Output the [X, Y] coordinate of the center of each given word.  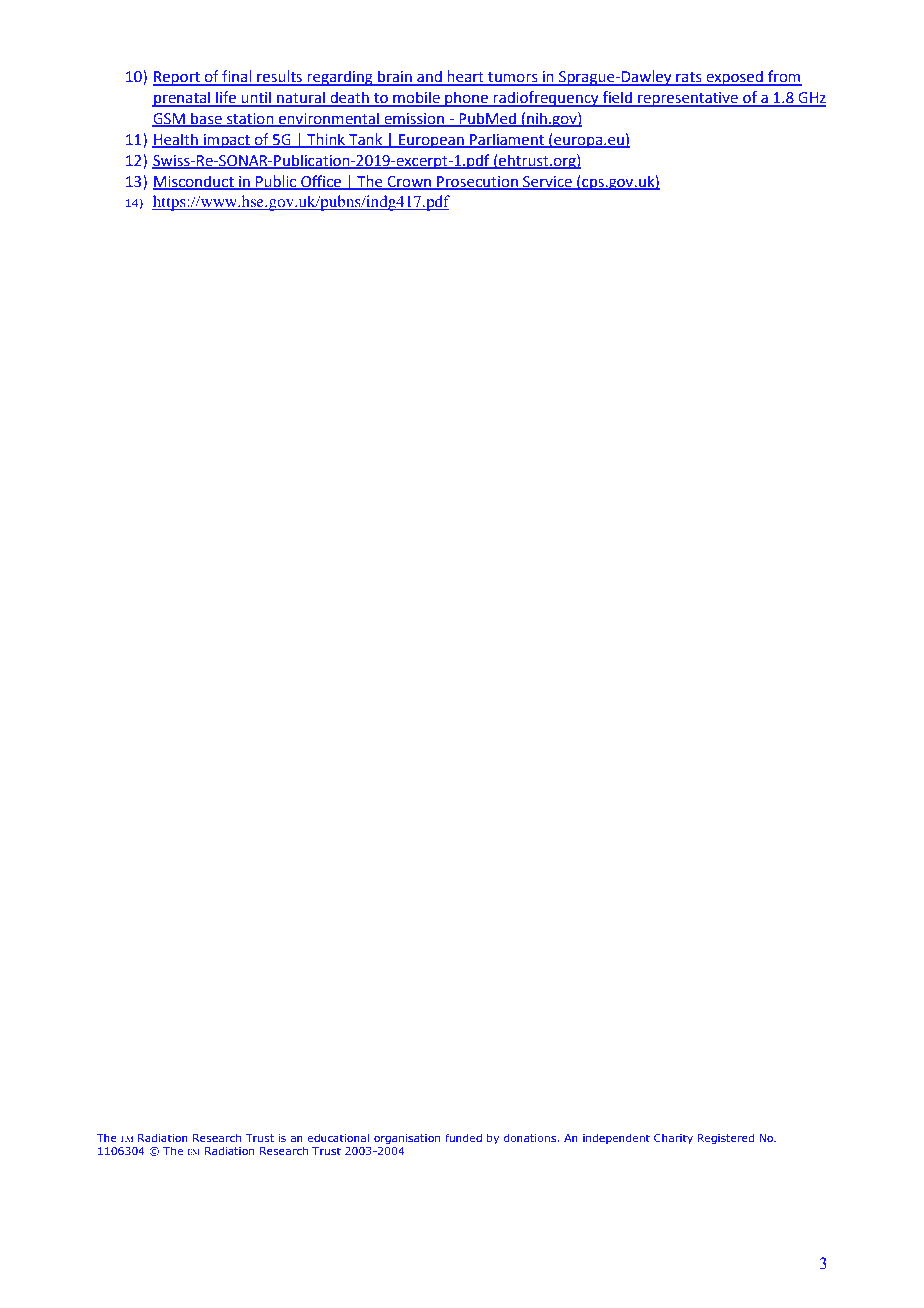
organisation [407, 1139]
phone [466, 99]
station [250, 120]
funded [463, 1137]
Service [547, 182]
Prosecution [477, 182]
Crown [409, 182]
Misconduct [194, 182]
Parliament [507, 140]
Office [321, 182]
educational [338, 1137]
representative [688, 99]
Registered [725, 1139]
